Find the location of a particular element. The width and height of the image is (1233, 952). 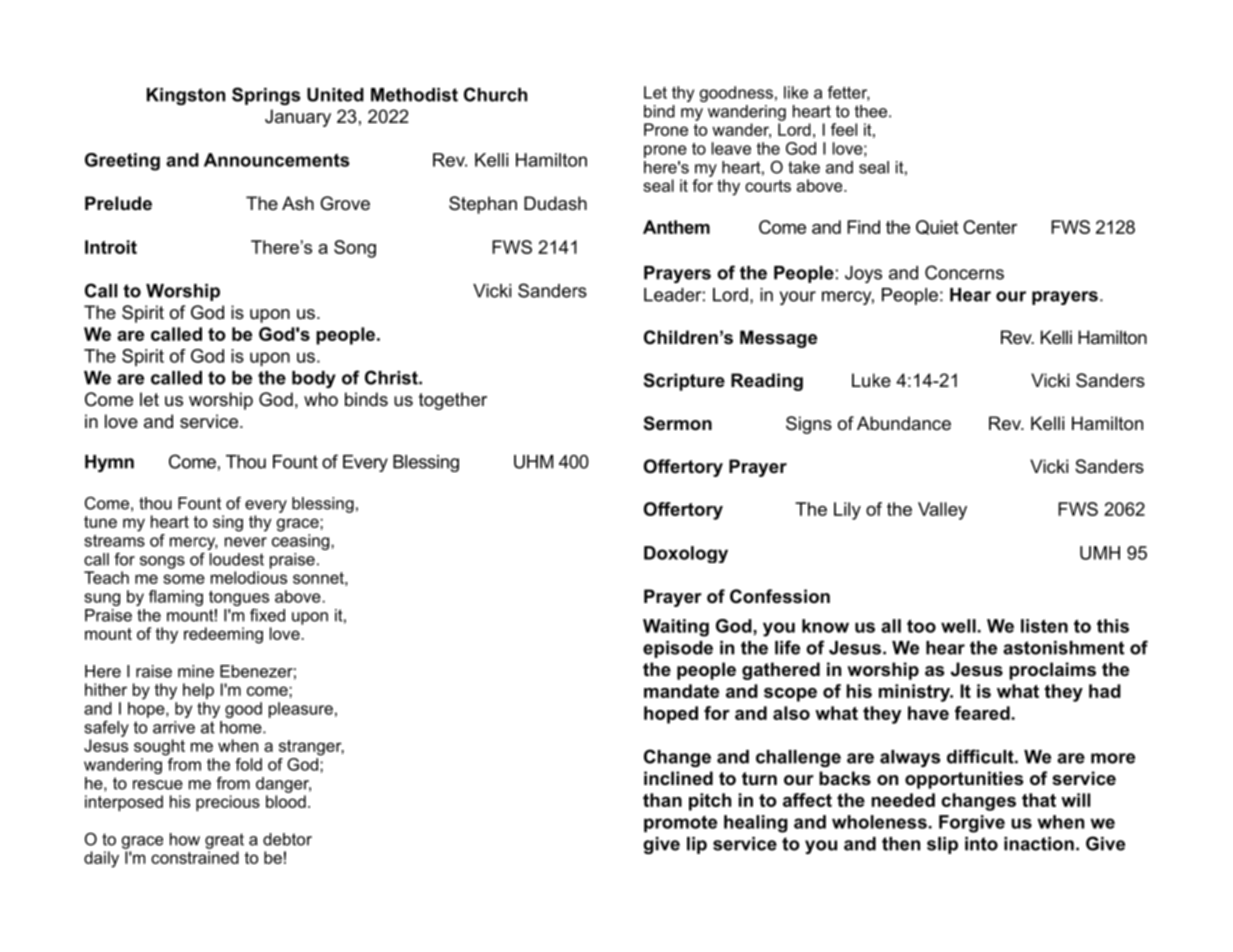

promote is located at coordinates (680, 824).
